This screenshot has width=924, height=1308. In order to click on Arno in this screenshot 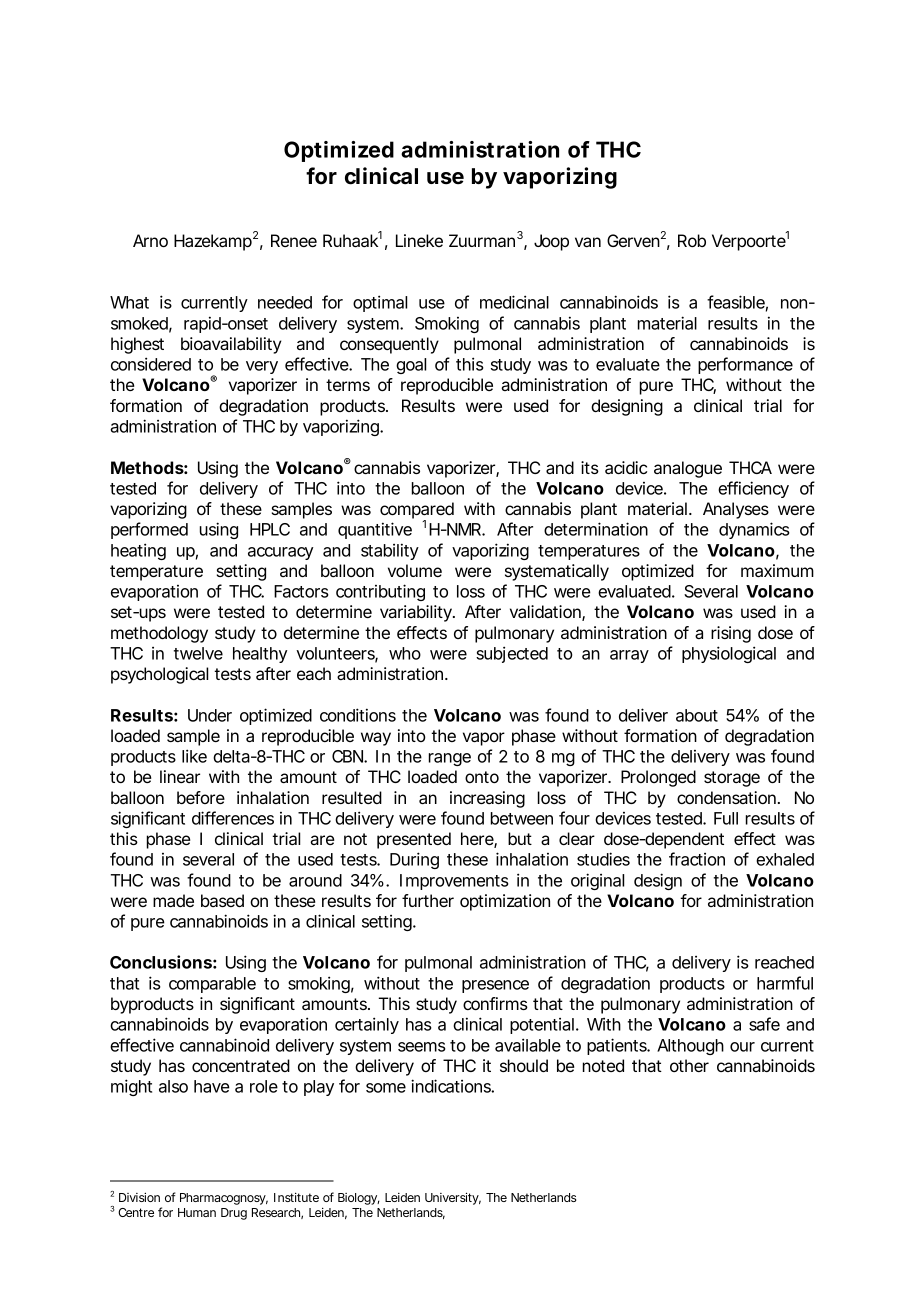, I will do `click(150, 240)`.
